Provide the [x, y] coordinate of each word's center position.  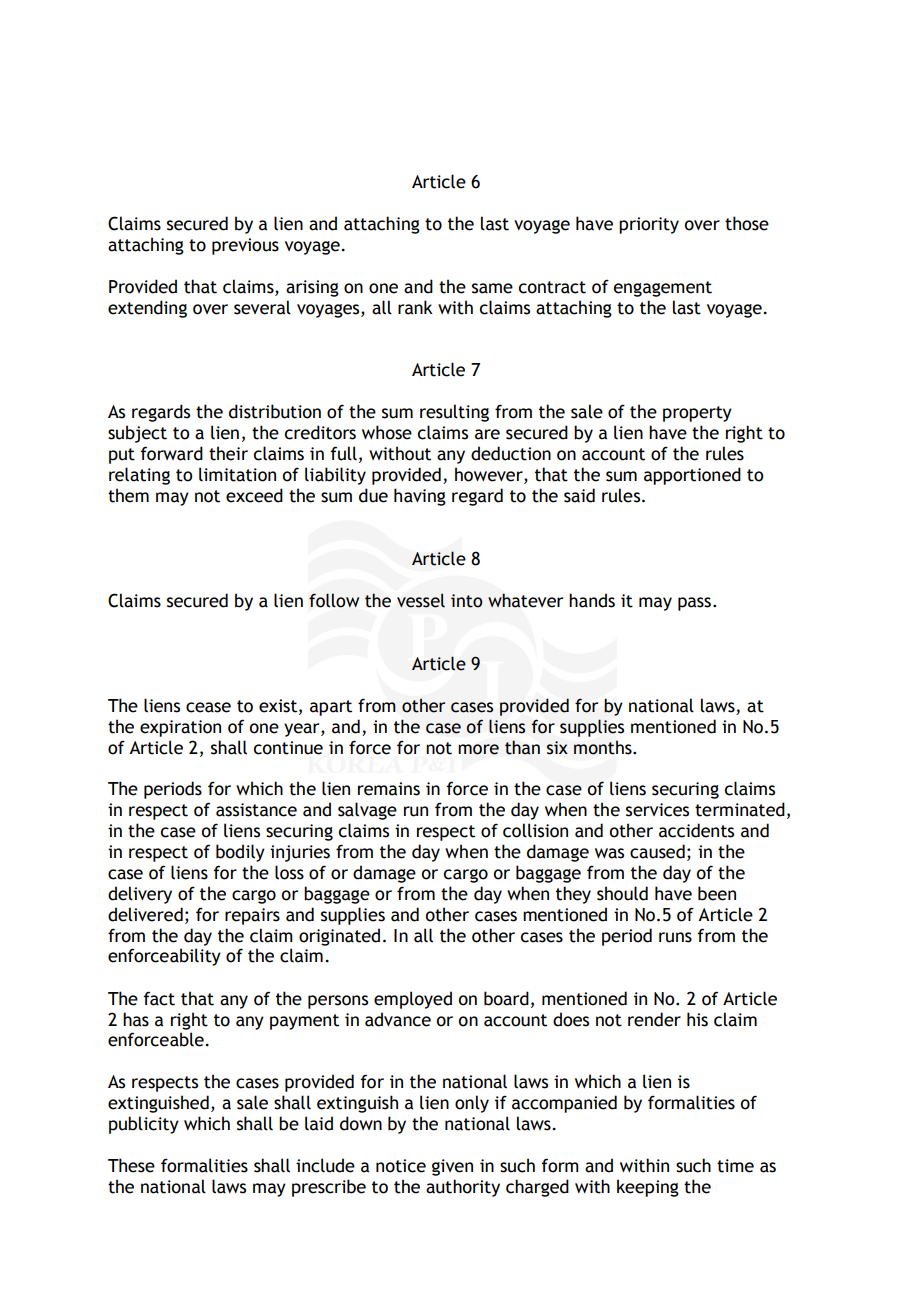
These [131, 1165]
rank [415, 307]
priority [649, 225]
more [478, 749]
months [604, 747]
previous [245, 246]
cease [208, 707]
